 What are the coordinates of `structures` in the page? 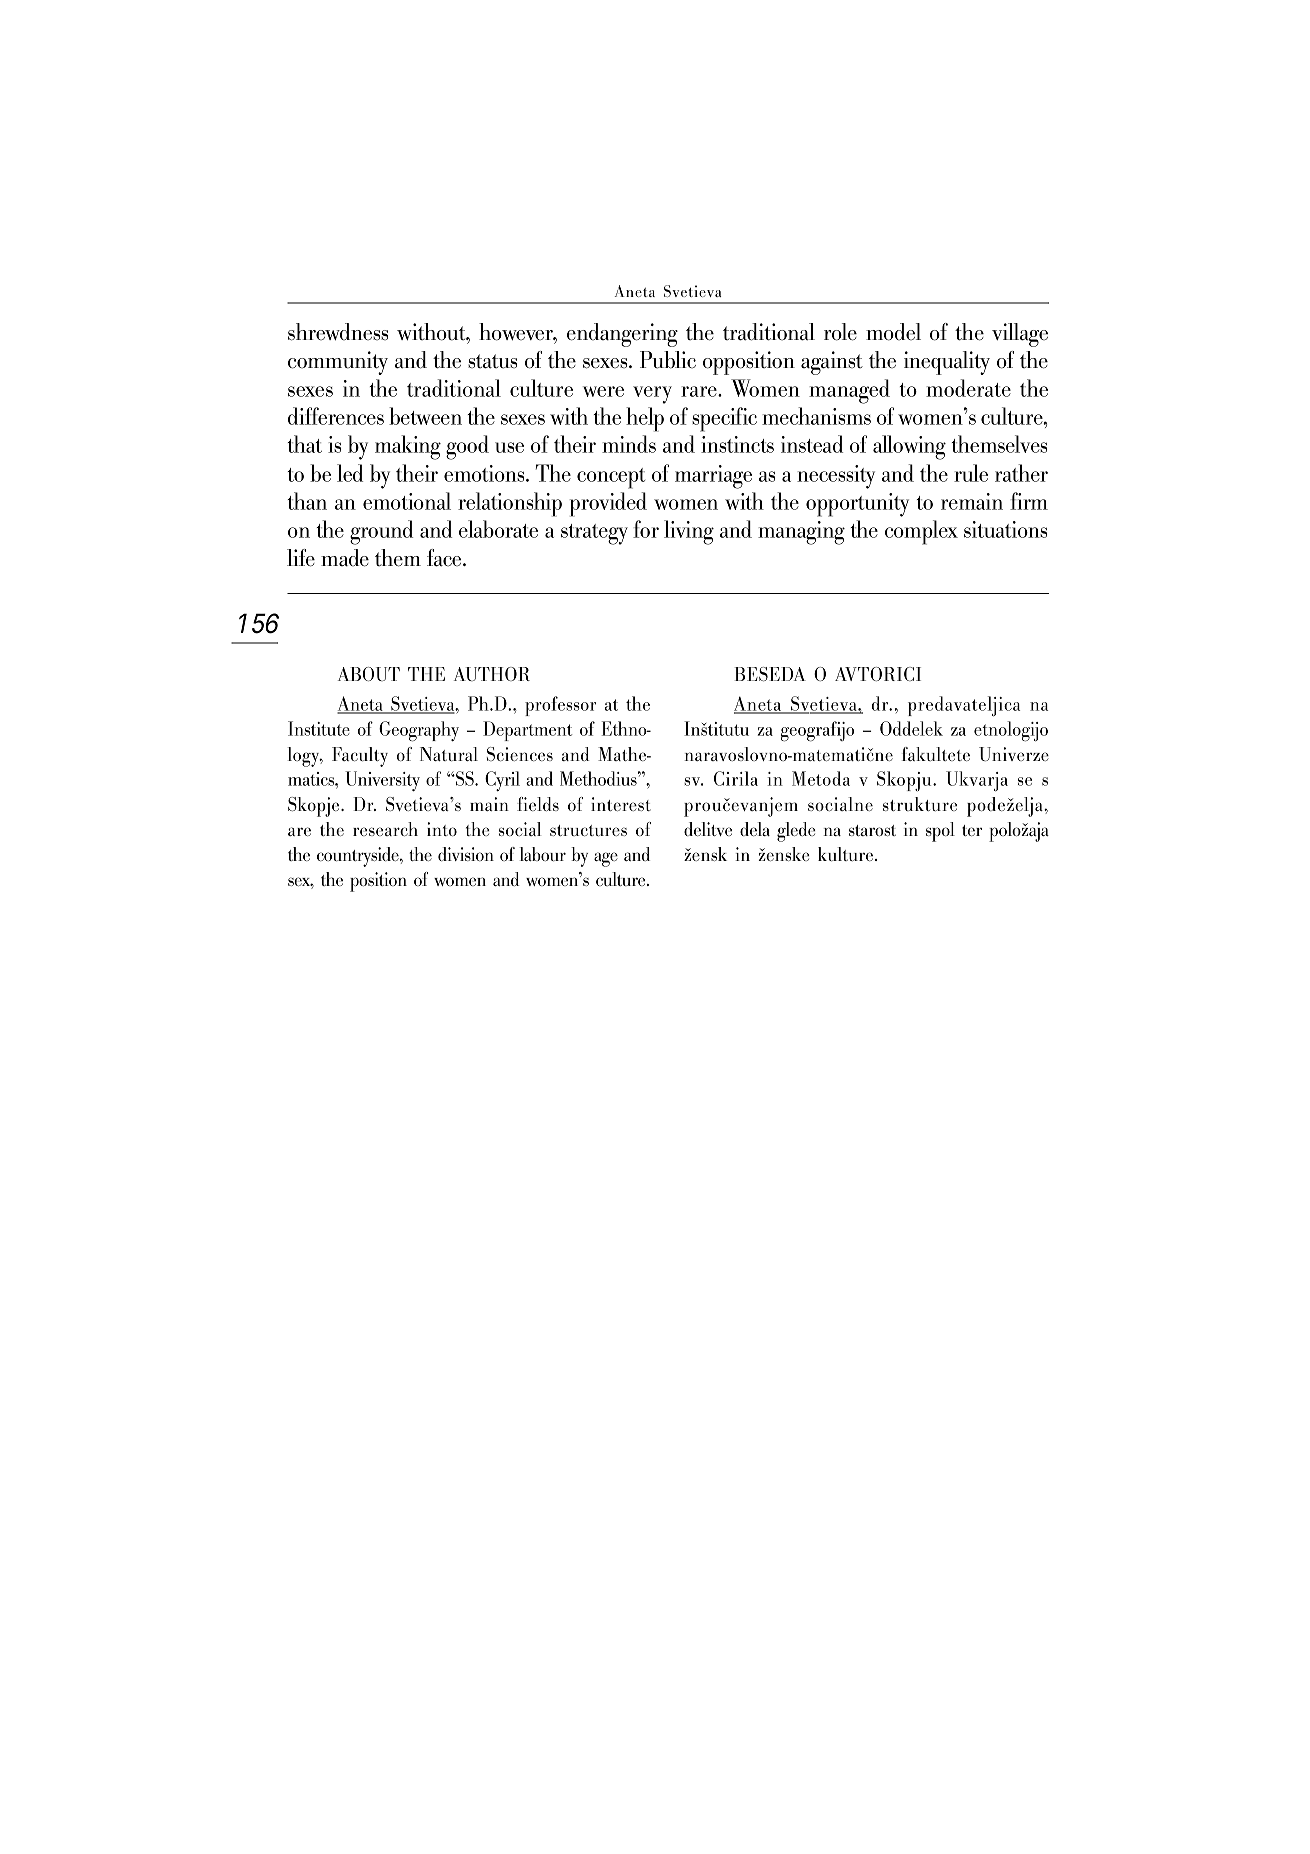 It's located at (588, 830).
